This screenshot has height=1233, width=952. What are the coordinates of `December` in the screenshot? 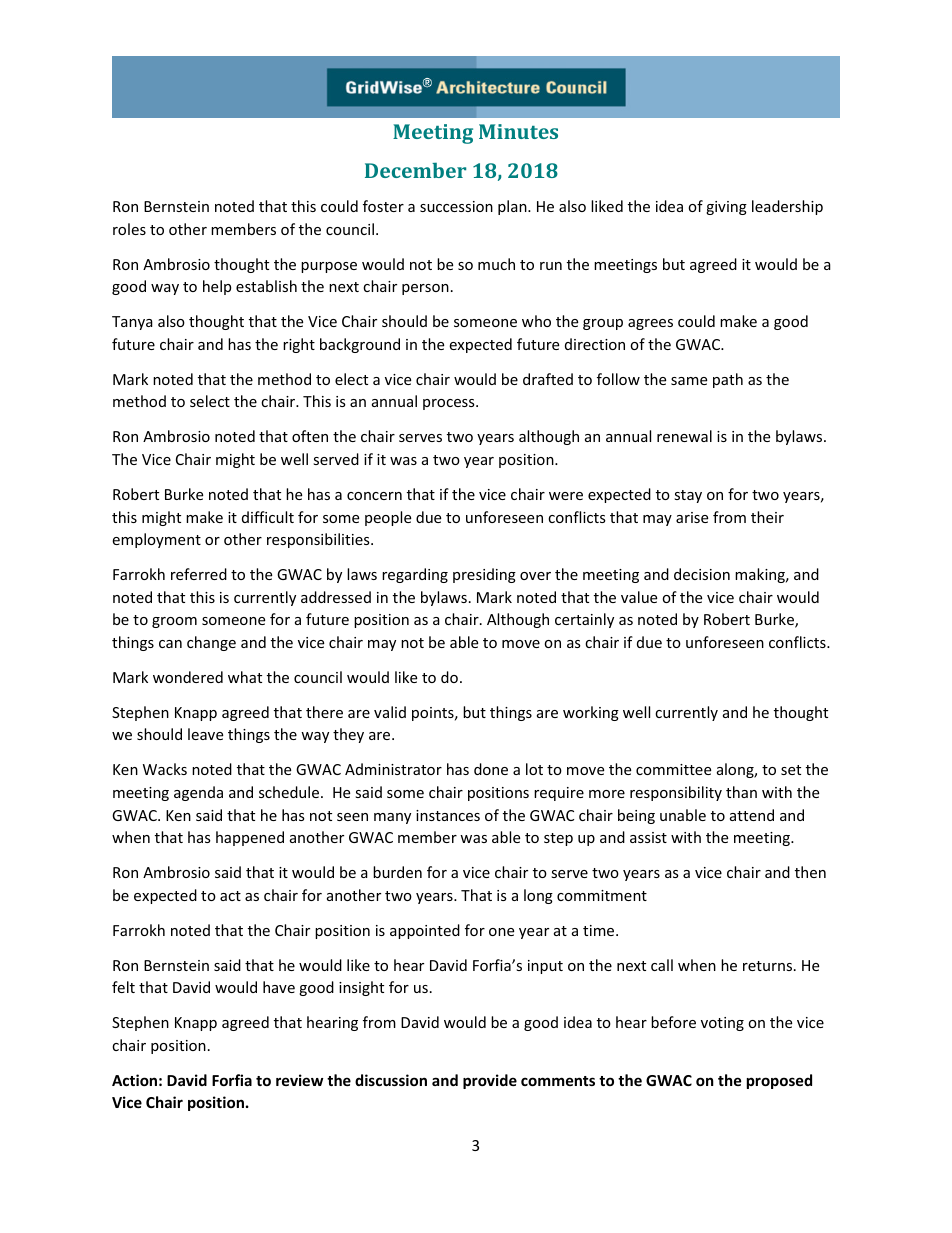 It's located at (415, 170).
